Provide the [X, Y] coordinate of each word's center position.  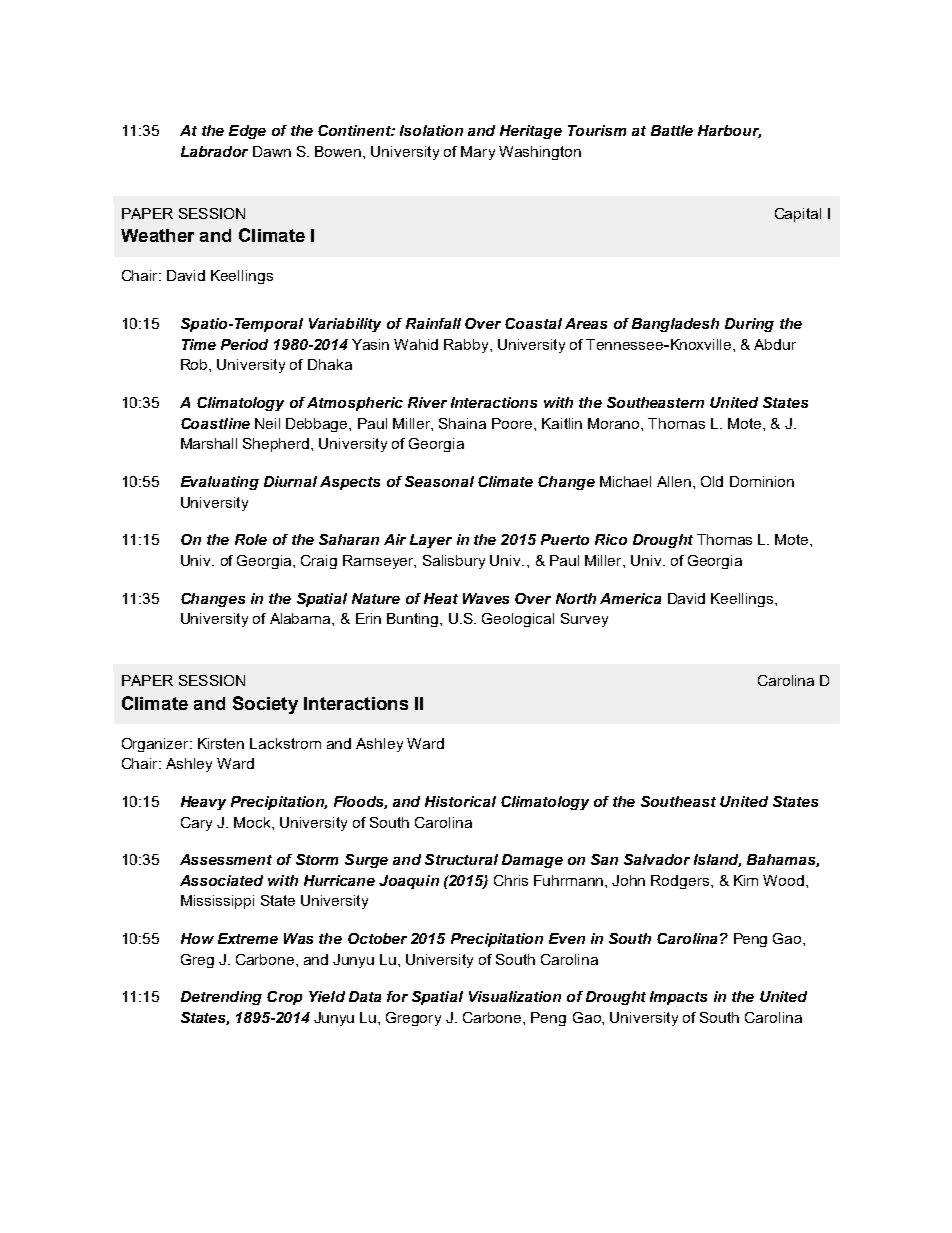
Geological [518, 620]
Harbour [729, 131]
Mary [478, 153]
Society [265, 705]
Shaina [462, 423]
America [630, 598]
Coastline [215, 423]
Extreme [248, 938]
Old [712, 481]
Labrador [214, 151]
